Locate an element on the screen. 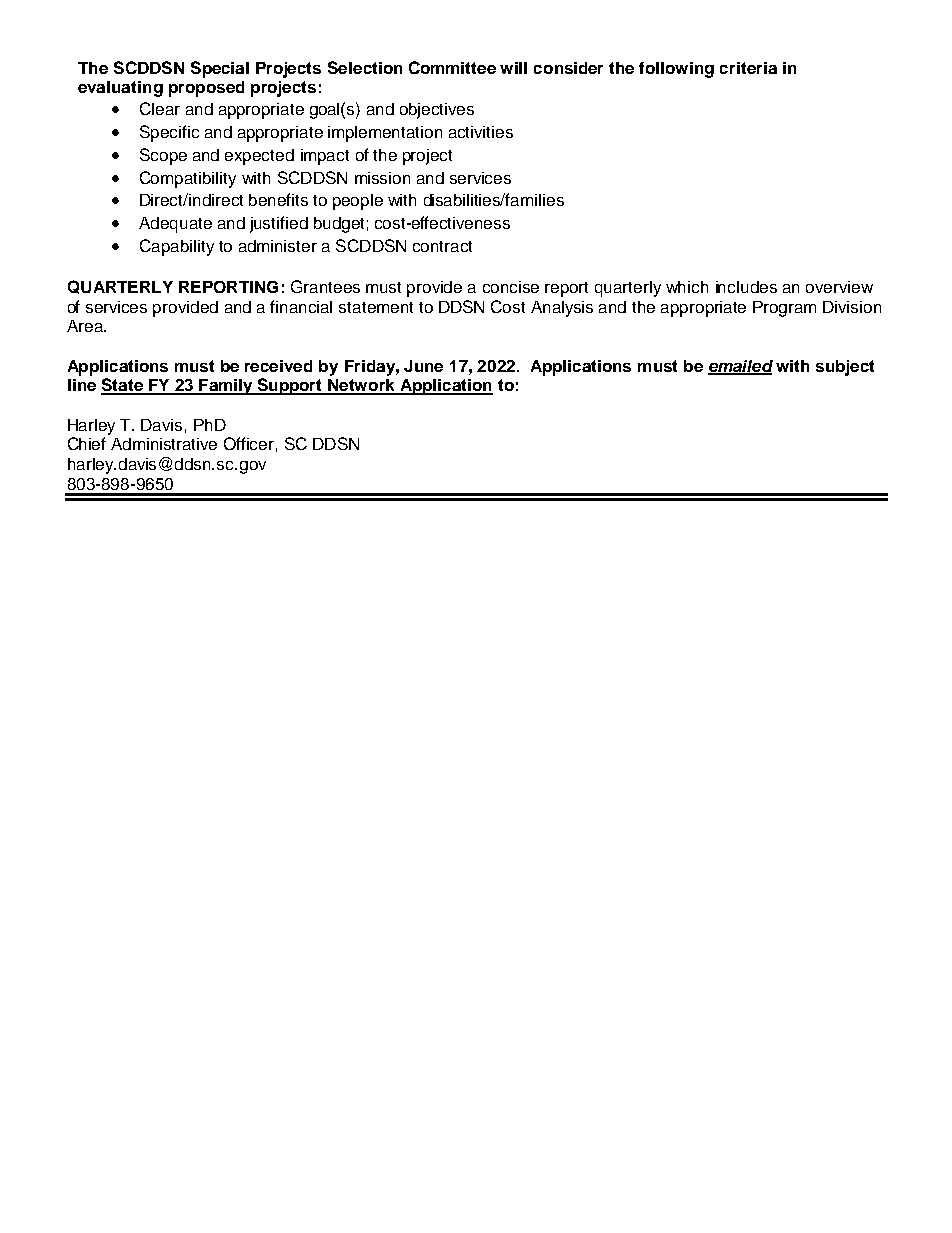  criteria is located at coordinates (748, 68).
